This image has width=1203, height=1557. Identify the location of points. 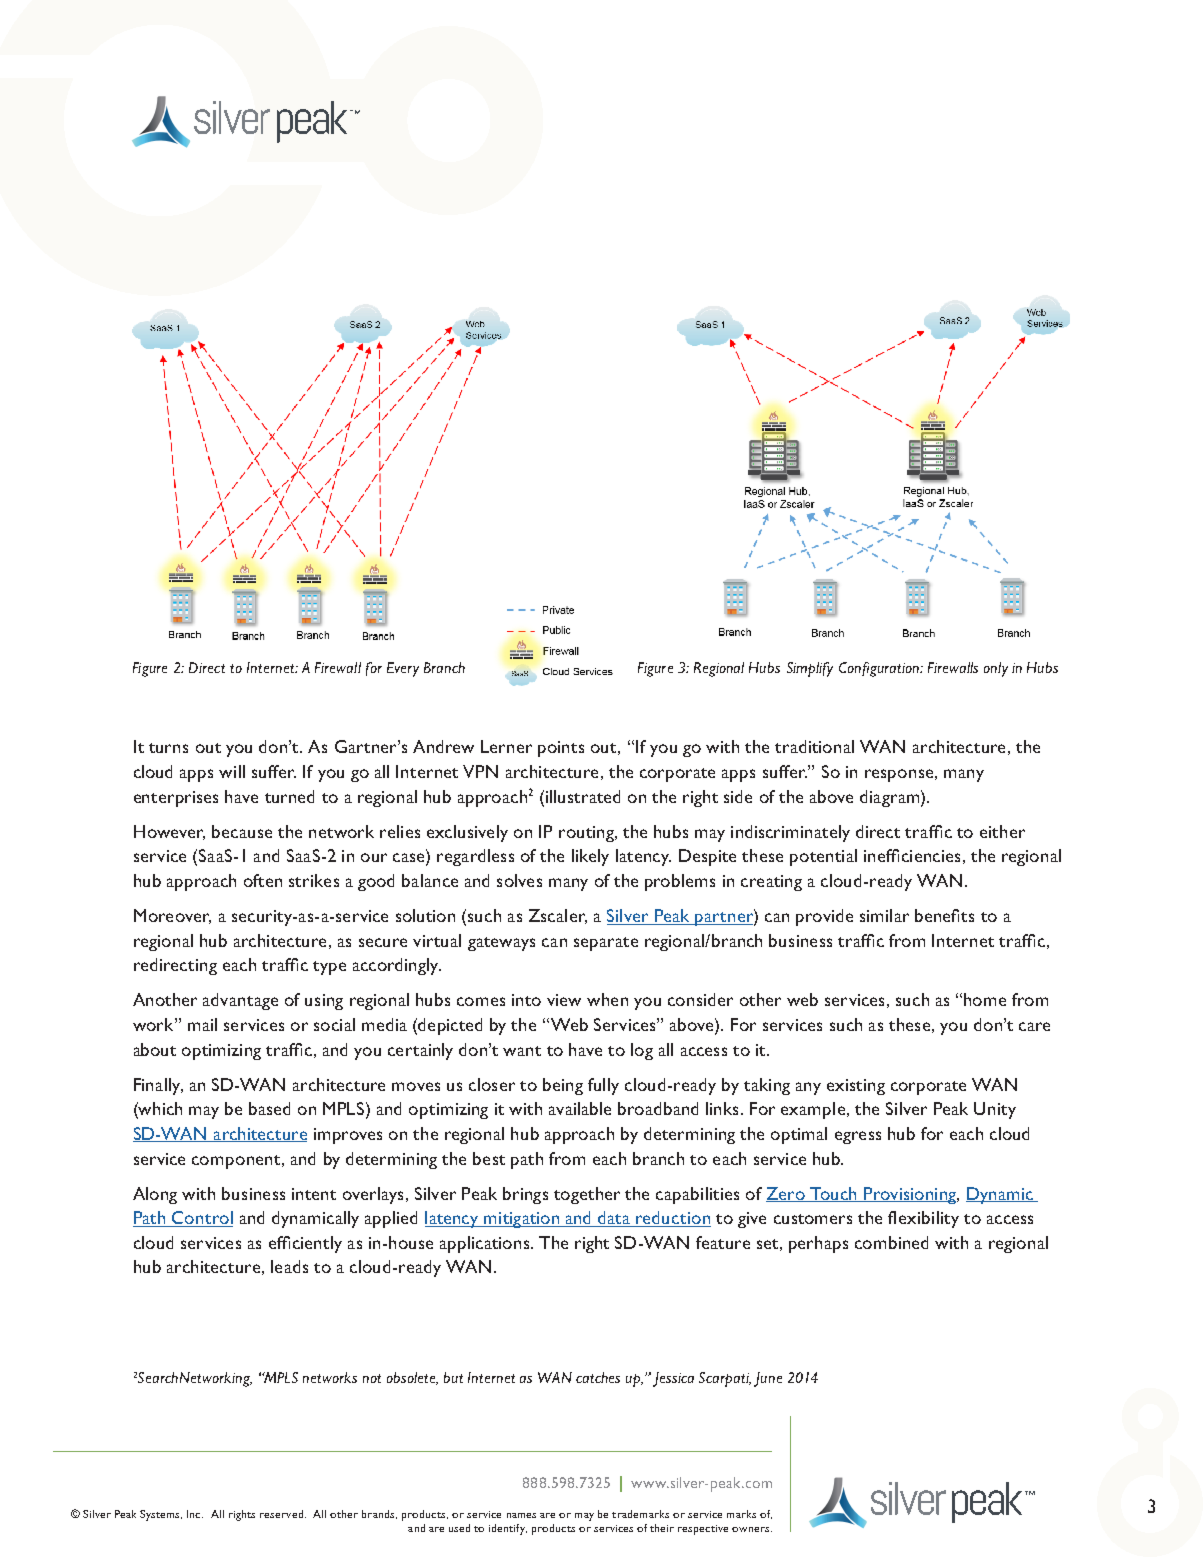
(561, 749).
